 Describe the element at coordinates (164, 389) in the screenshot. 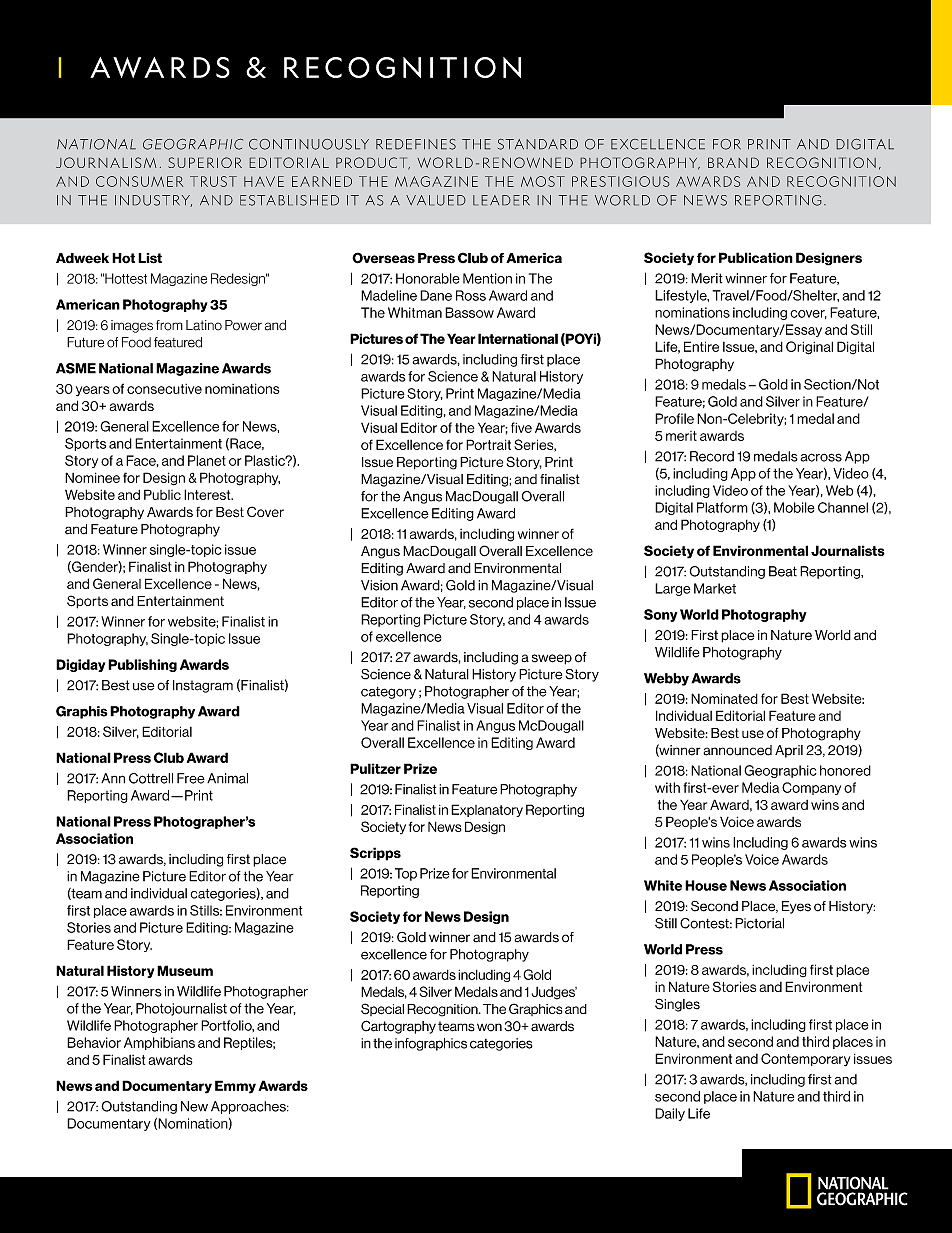

I see `consecutive` at that location.
